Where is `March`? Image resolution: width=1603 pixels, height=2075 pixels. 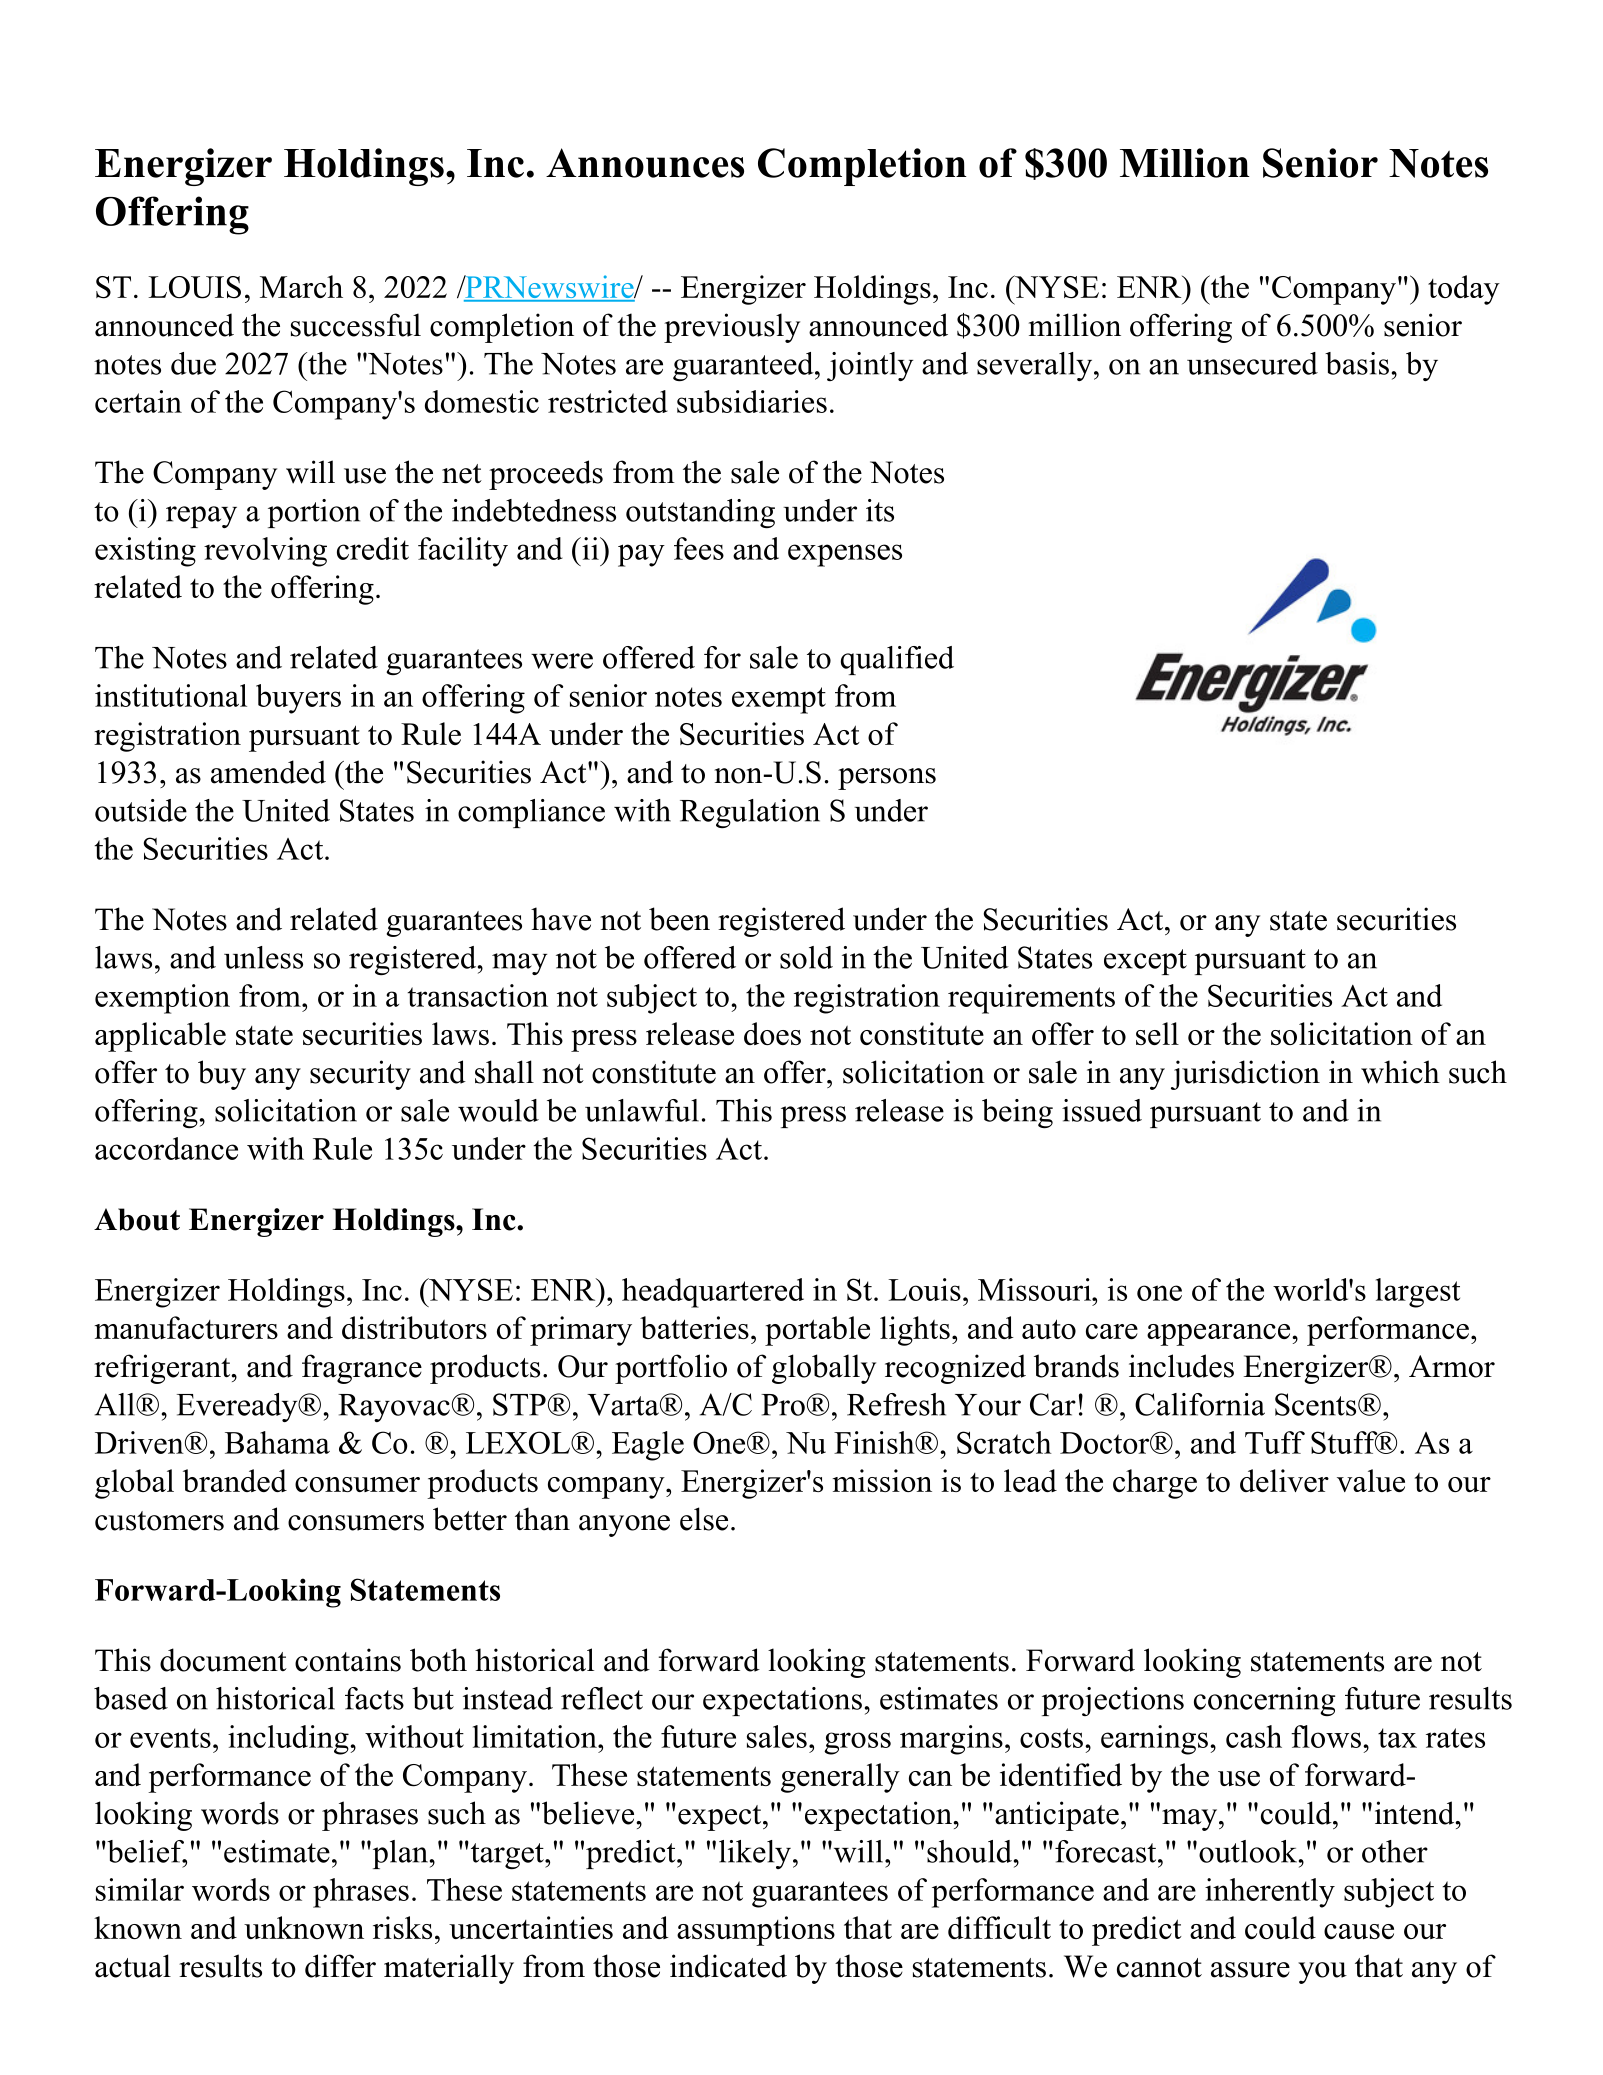
March is located at coordinates (301, 286).
